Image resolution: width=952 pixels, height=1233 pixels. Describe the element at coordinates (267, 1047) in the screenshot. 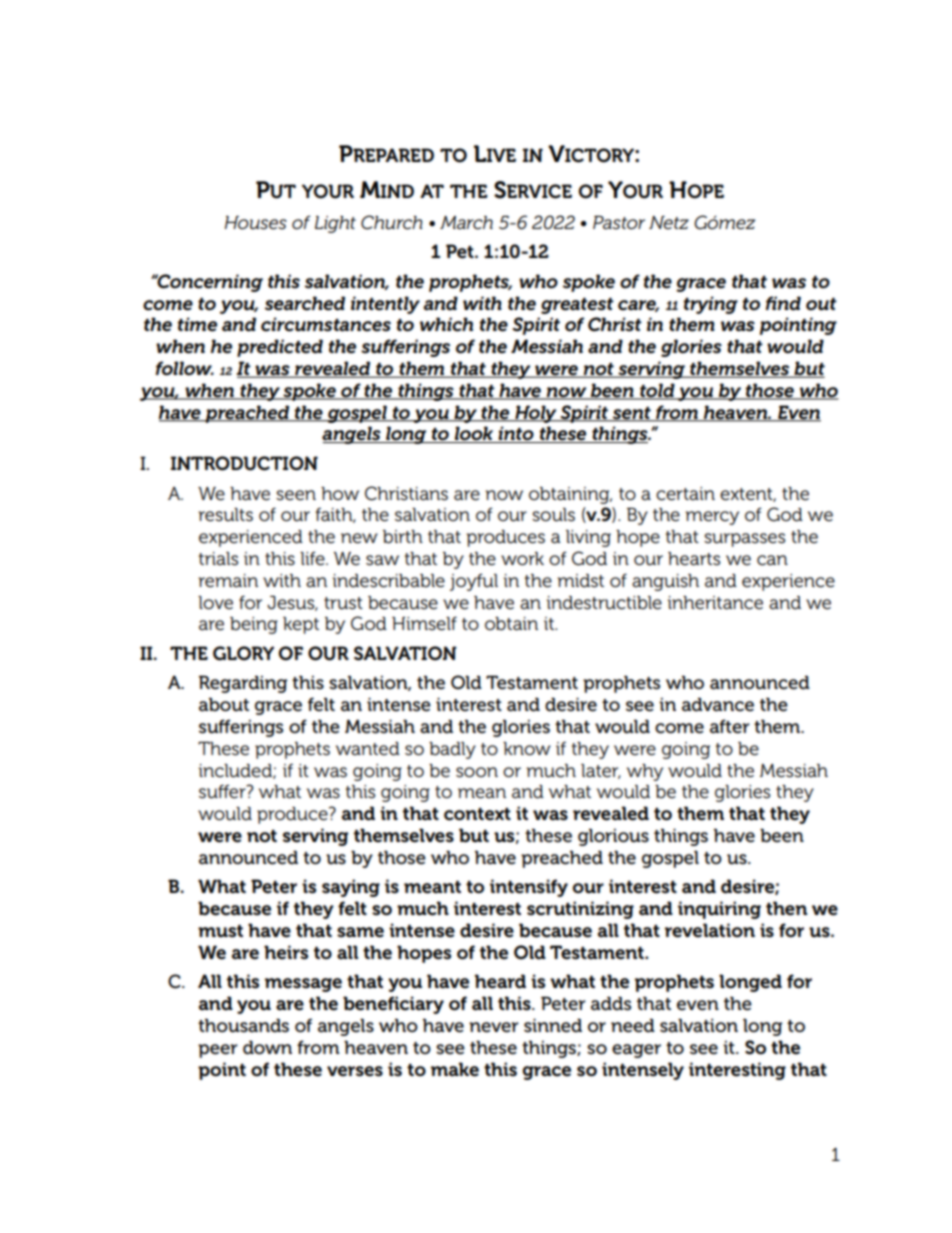

I see `down` at that location.
